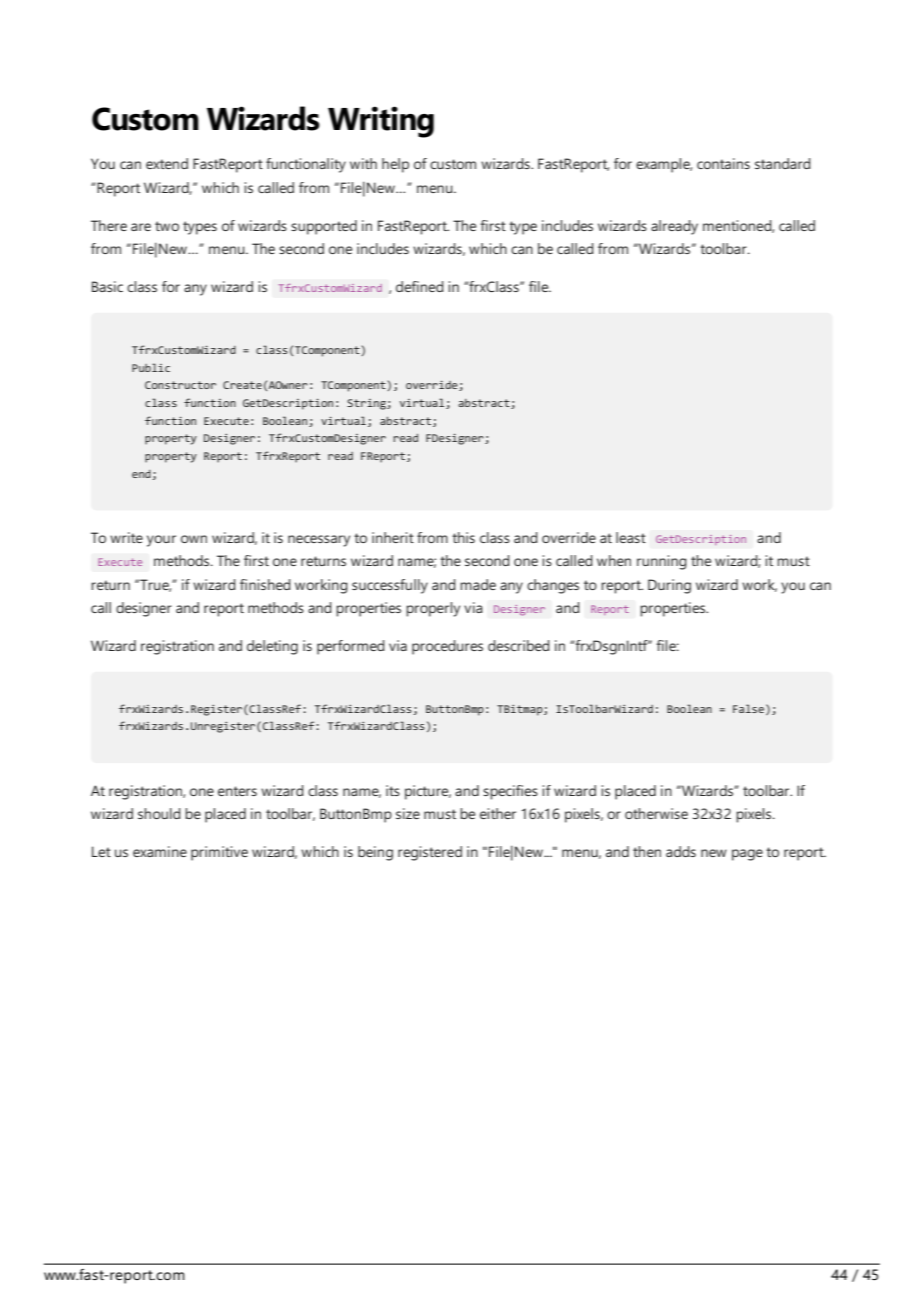 This screenshot has height=1308, width=924. Describe the element at coordinates (681, 851) in the screenshot. I see `adds` at that location.
